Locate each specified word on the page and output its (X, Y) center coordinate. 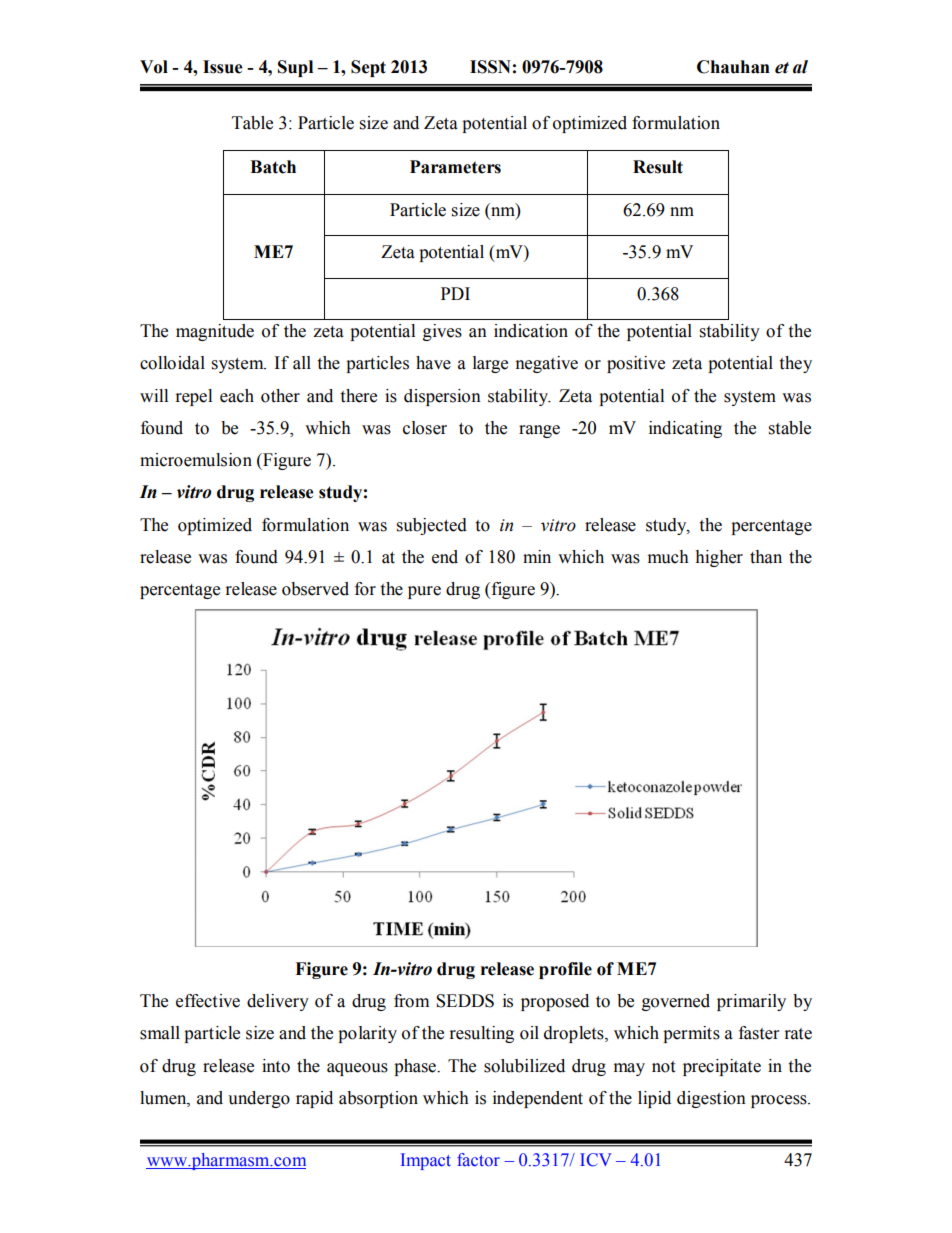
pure (424, 592)
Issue (223, 67)
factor (478, 1160)
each (237, 396)
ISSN (490, 67)
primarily (751, 1002)
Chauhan (733, 67)
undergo (259, 1099)
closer (425, 428)
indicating (685, 429)
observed (315, 589)
